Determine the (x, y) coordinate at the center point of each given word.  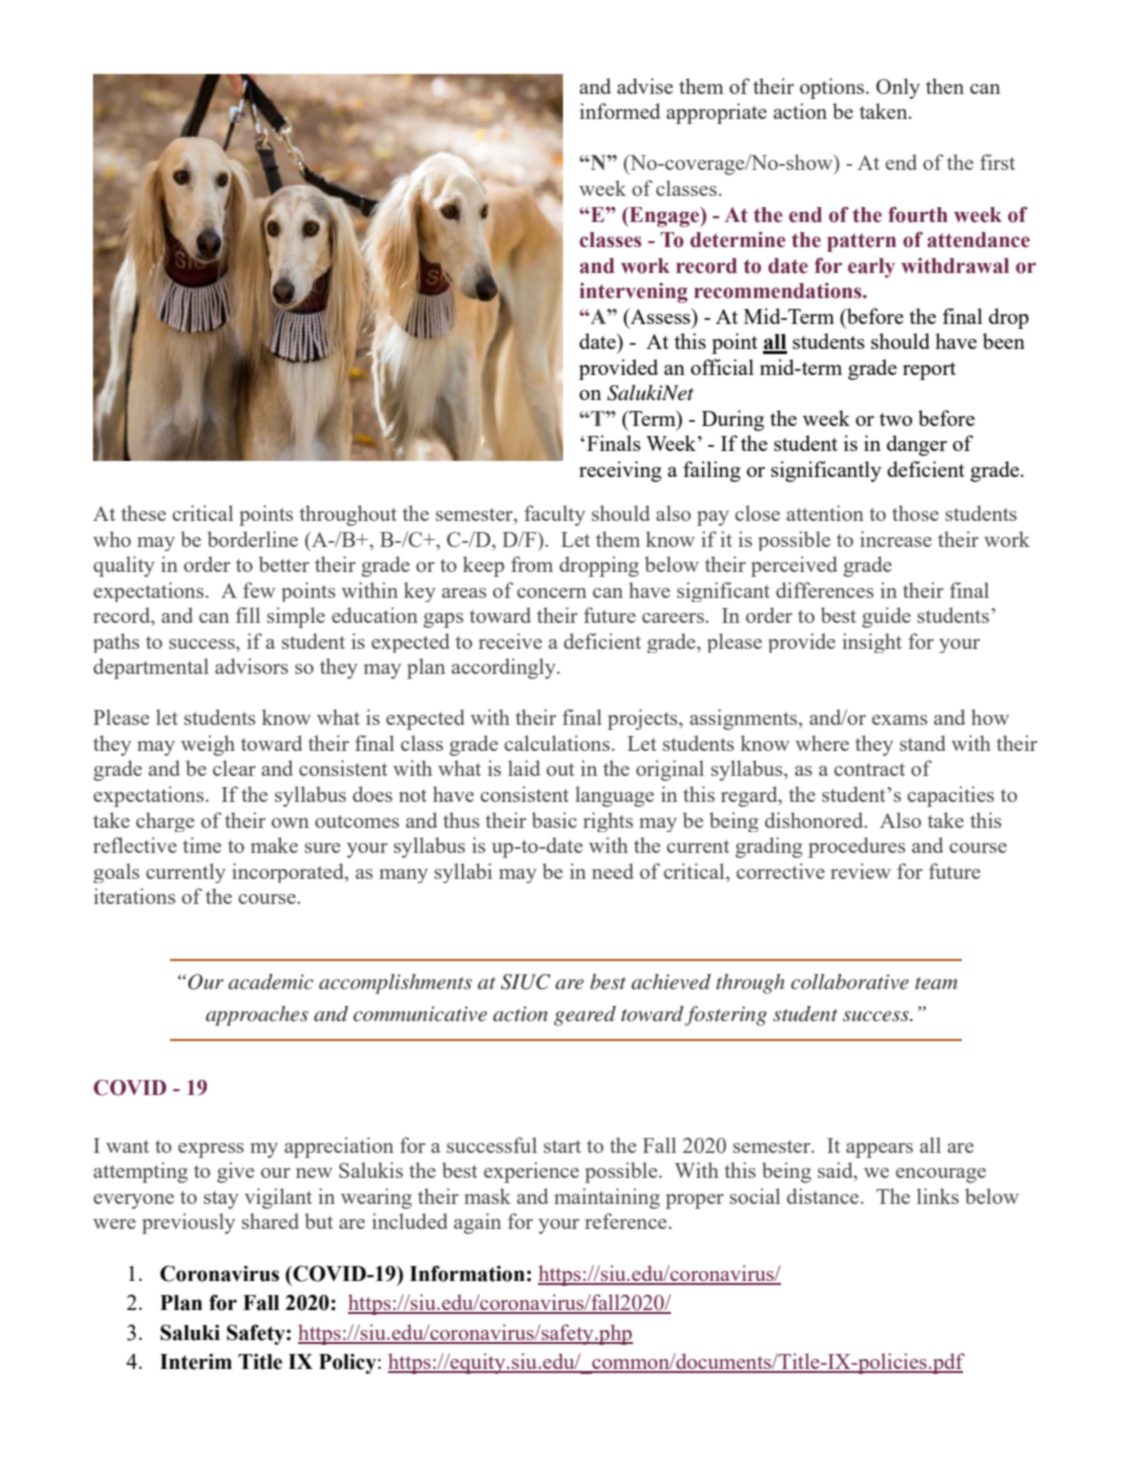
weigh (208, 745)
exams (899, 720)
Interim (196, 1361)
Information (467, 1273)
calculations (557, 743)
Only (898, 88)
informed (620, 111)
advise (645, 86)
